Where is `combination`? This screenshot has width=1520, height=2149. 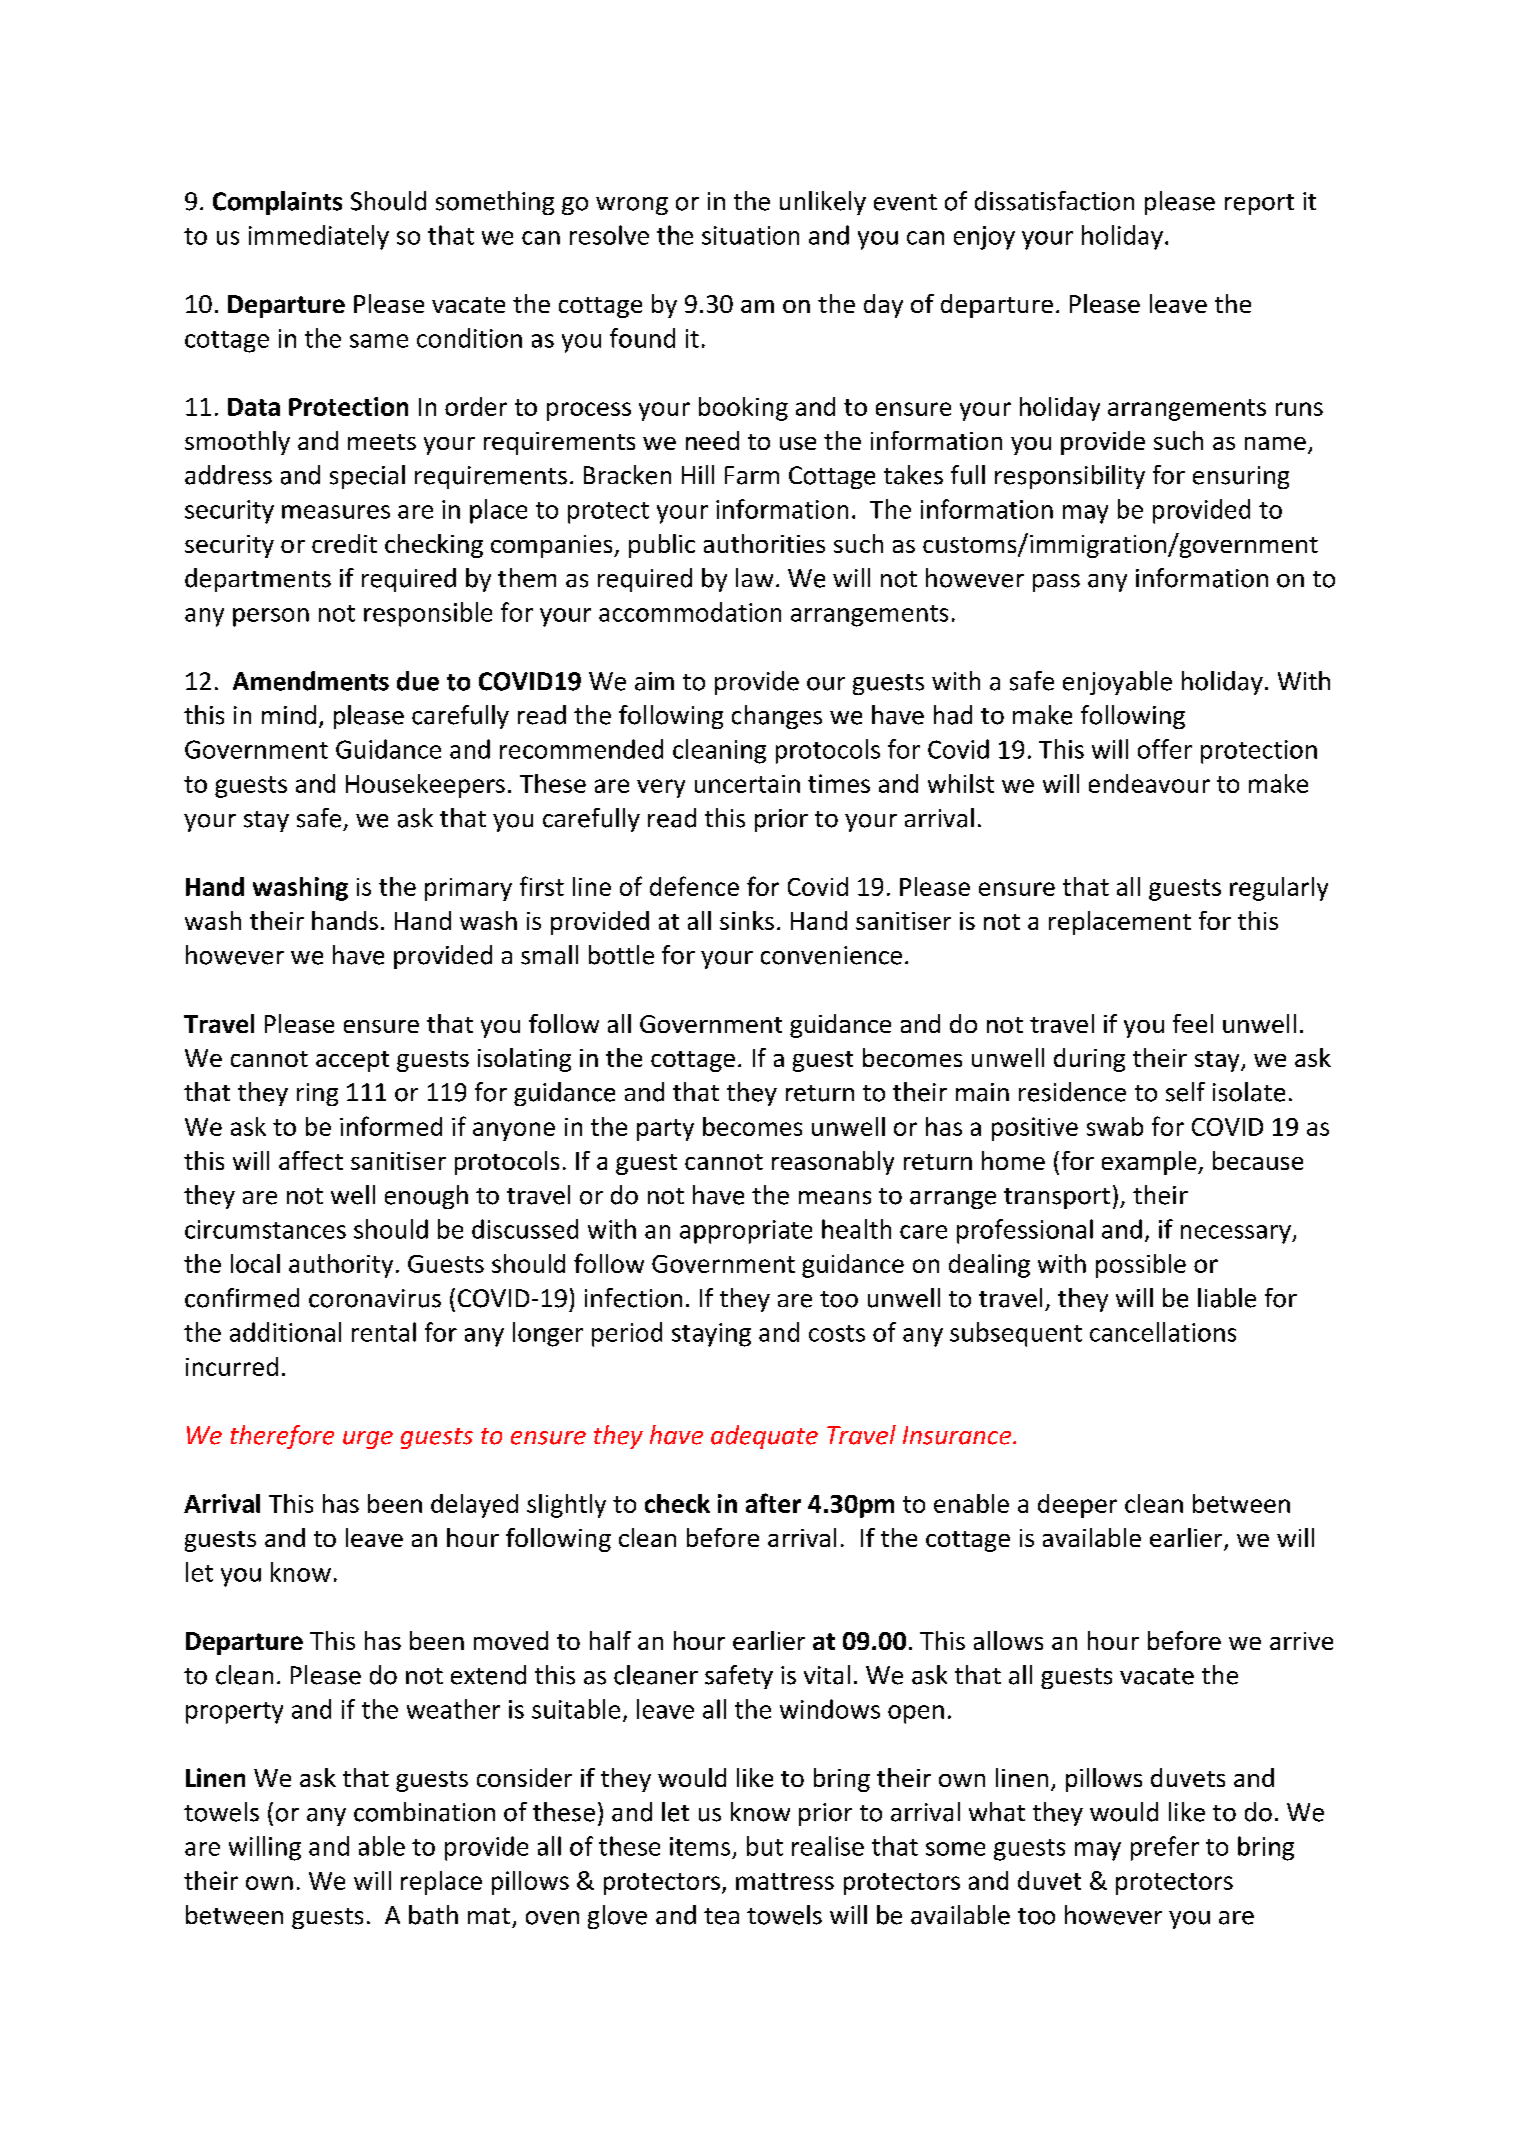 combination is located at coordinates (424, 1812).
